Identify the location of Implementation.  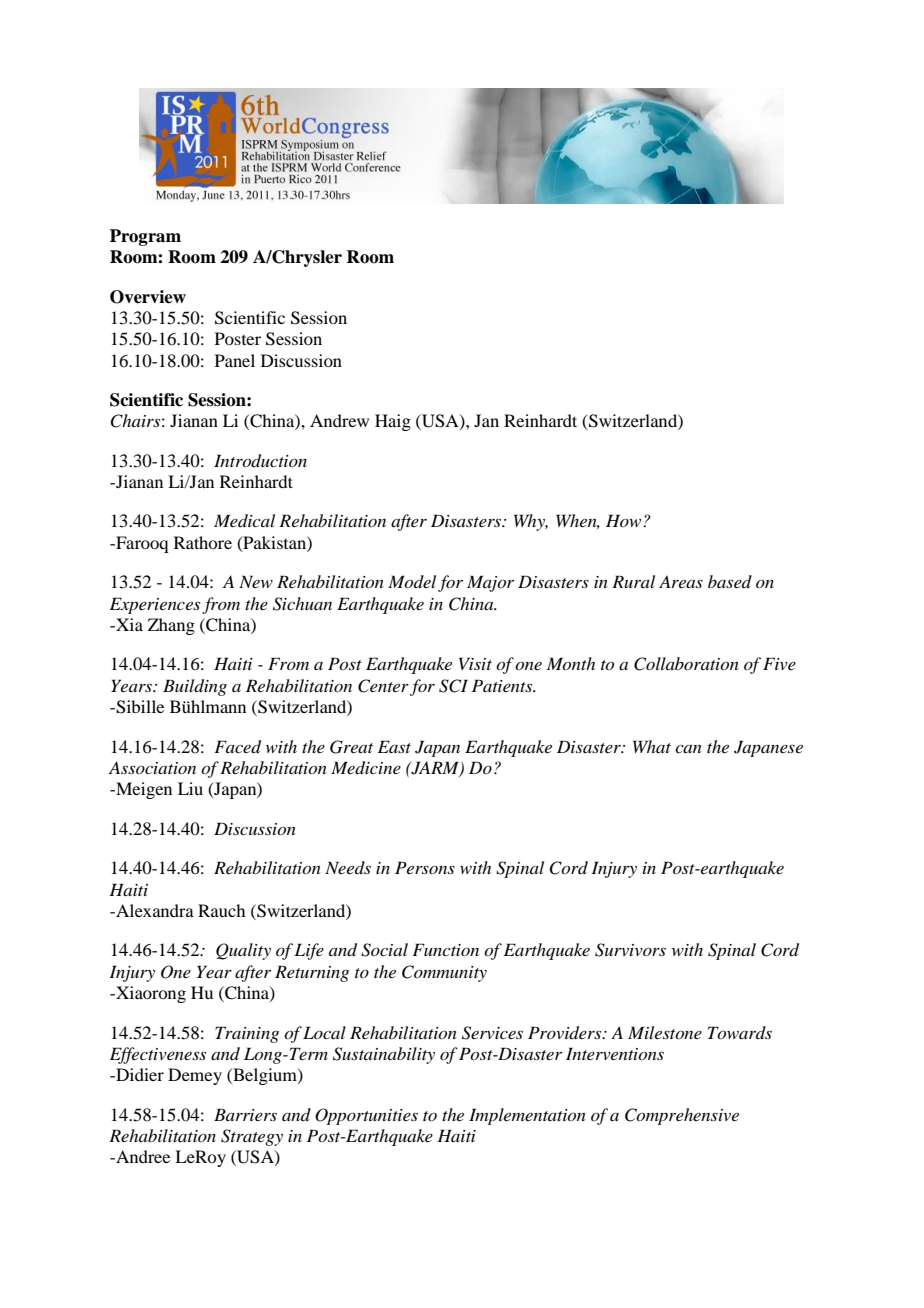
(527, 1116).
